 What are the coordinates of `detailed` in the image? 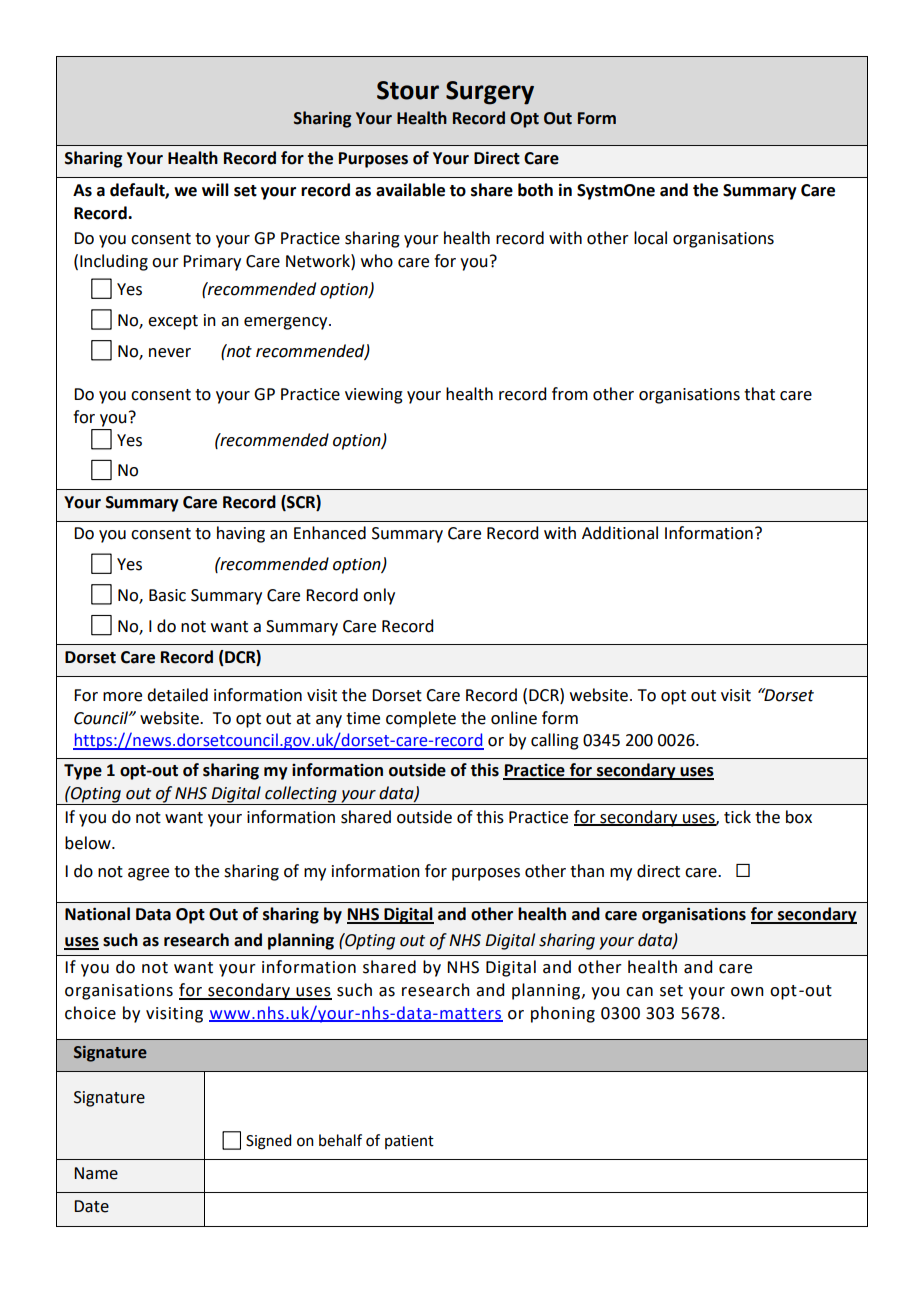 It's located at (177, 695).
